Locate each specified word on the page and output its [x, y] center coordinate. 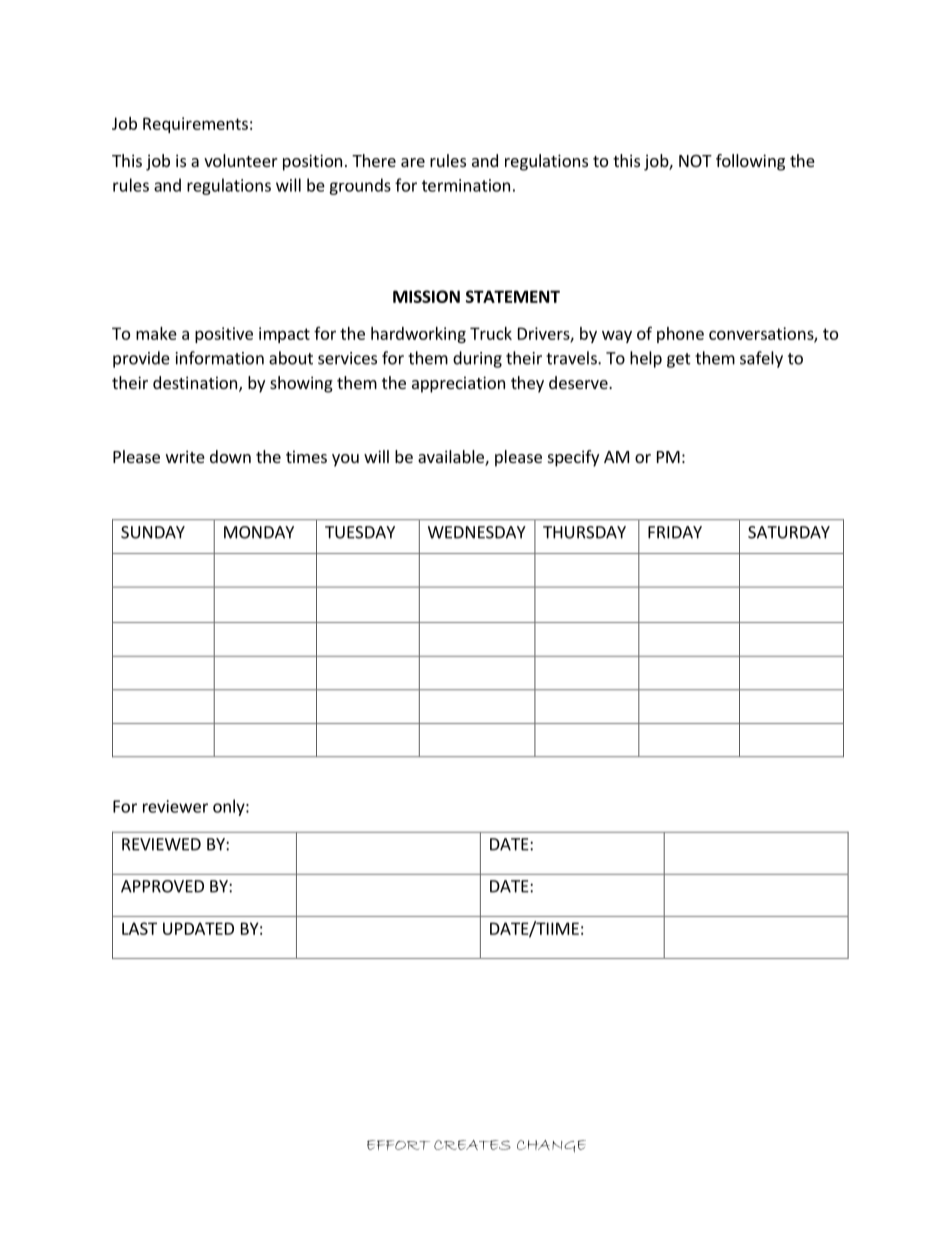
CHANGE [551, 1146]
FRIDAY [675, 532]
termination [466, 185]
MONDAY [259, 532]
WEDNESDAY [477, 532]
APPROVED [162, 886]
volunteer [241, 160]
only [230, 807]
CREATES [472, 1145]
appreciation [458, 384]
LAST [139, 928]
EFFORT [398, 1145]
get [679, 360]
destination [195, 382]
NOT [695, 161]
